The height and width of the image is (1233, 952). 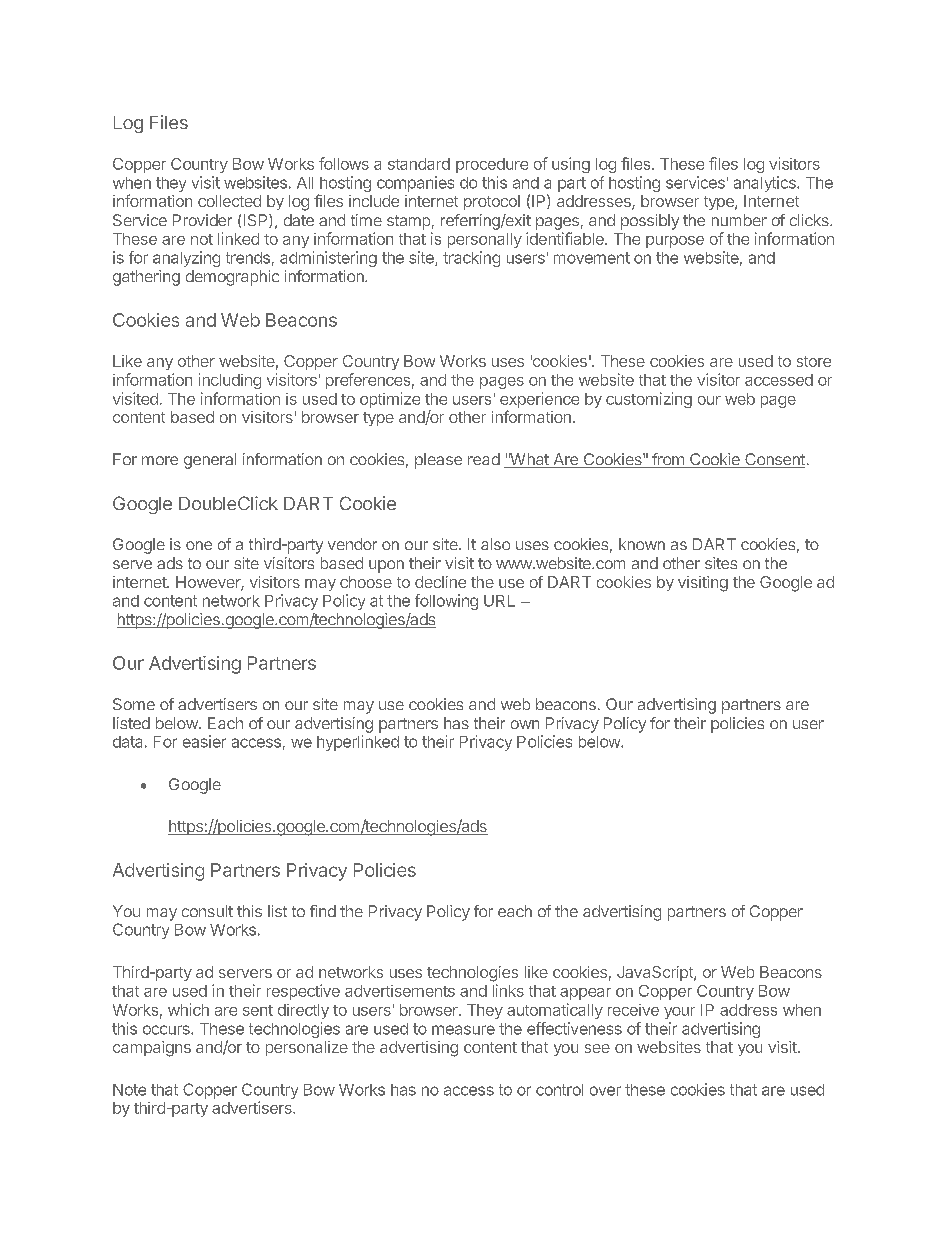 I want to click on collected, so click(x=229, y=201).
